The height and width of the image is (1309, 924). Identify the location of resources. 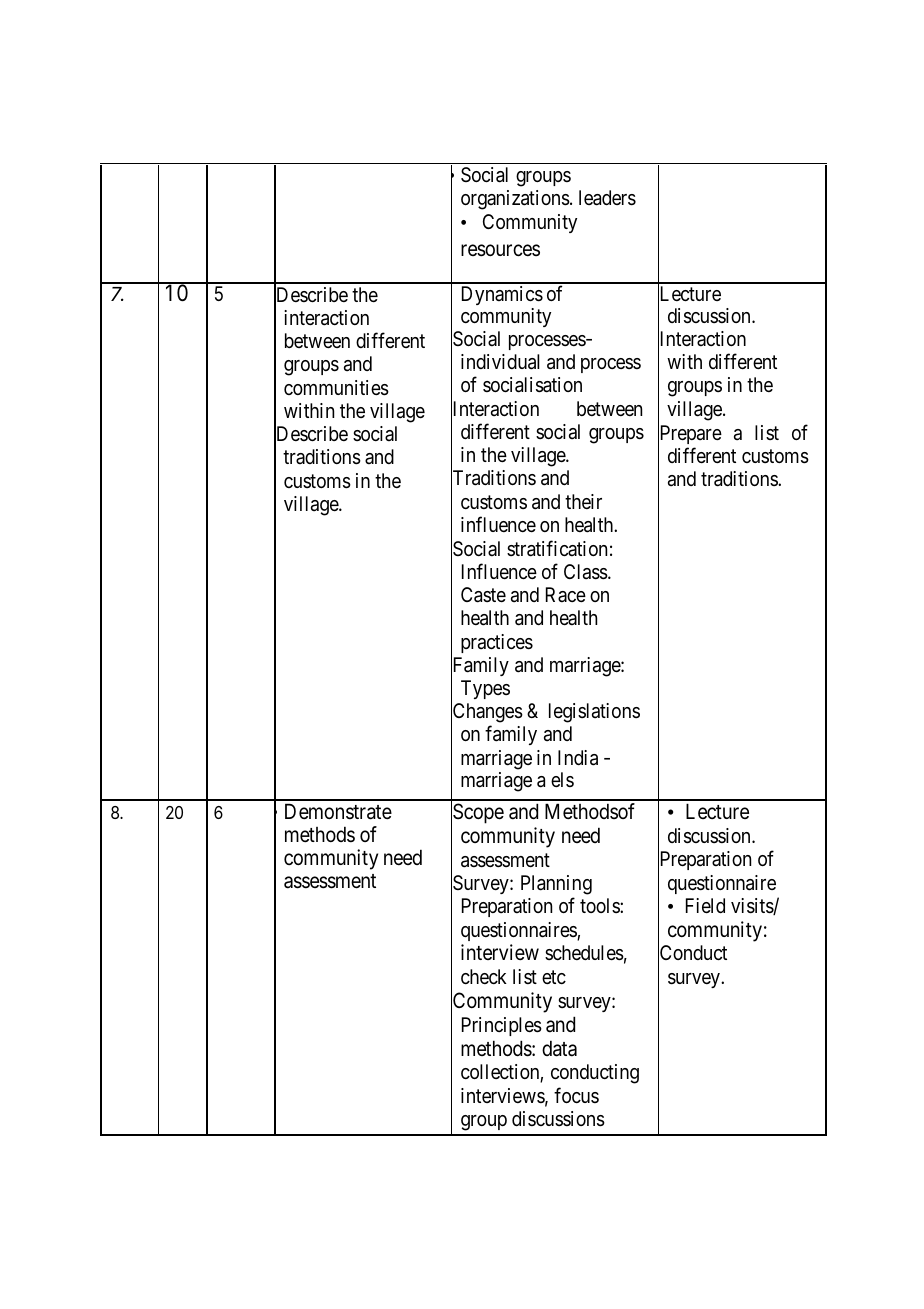
(500, 250).
